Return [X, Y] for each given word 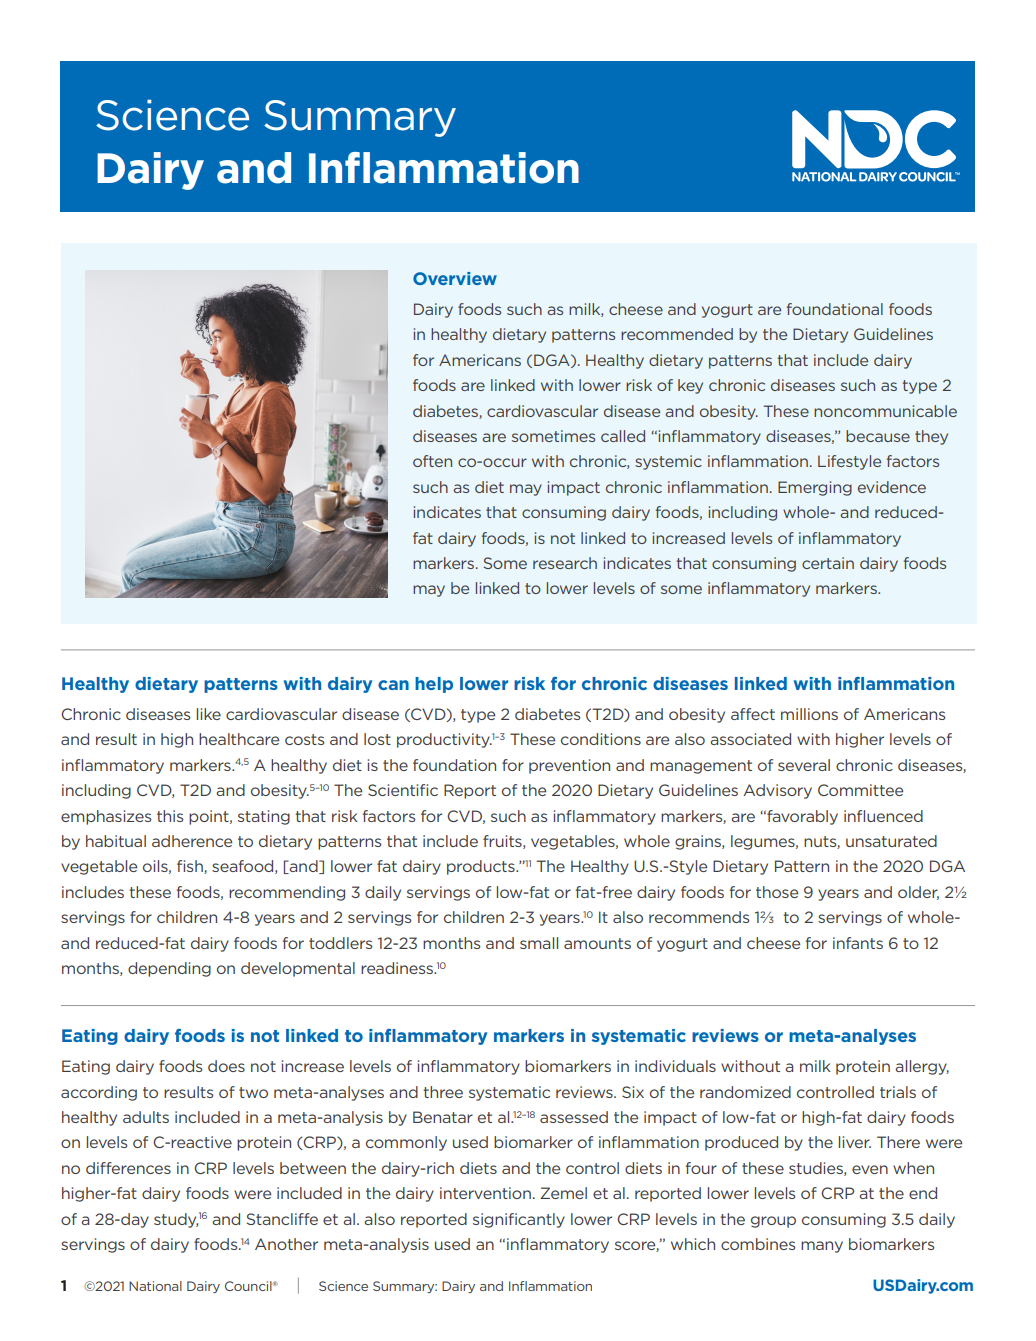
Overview [455, 278]
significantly [519, 1220]
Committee [860, 790]
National [155, 1286]
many [822, 1247]
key [690, 386]
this [170, 816]
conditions [601, 739]
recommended [677, 334]
